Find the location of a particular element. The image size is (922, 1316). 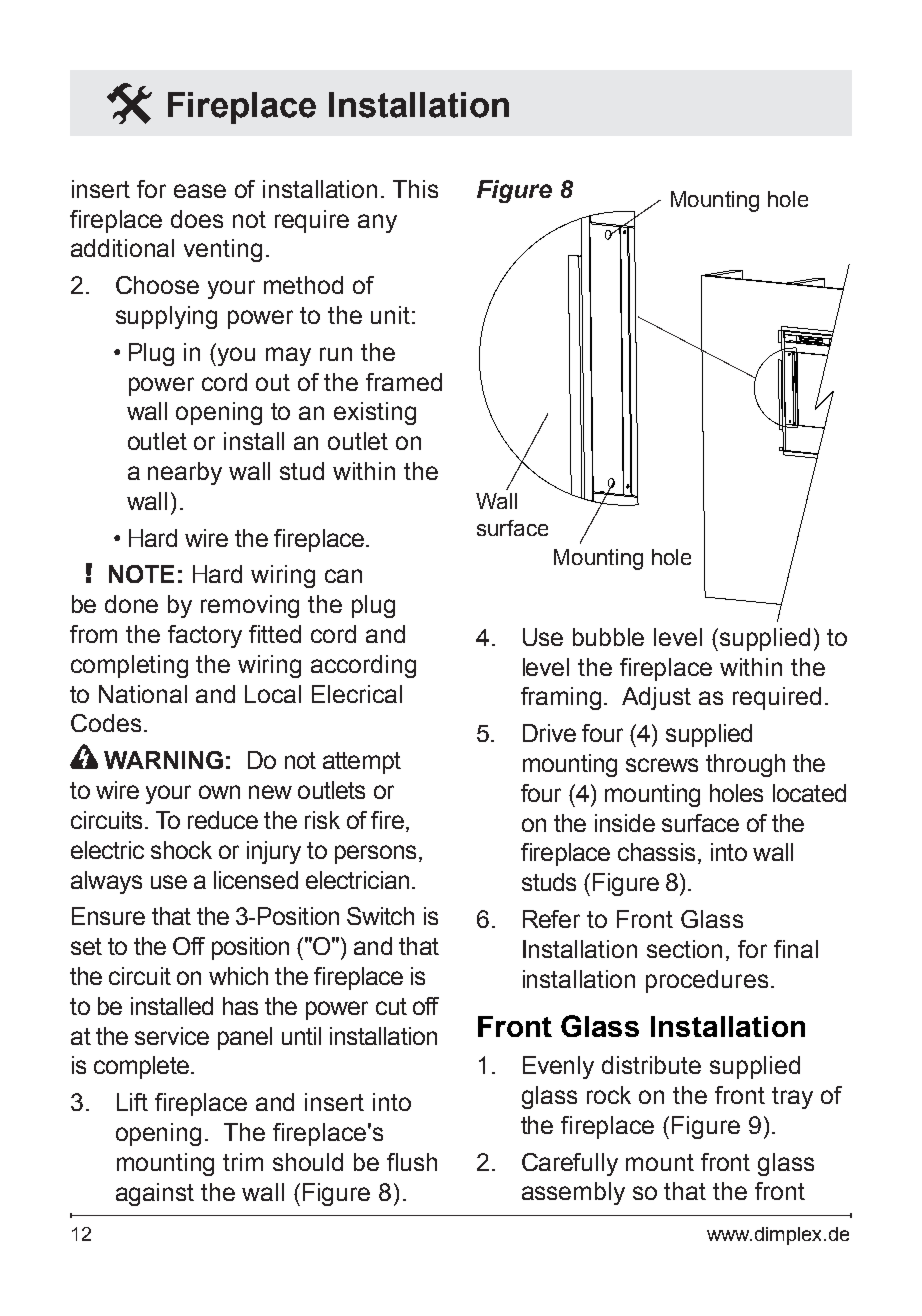

This is located at coordinates (415, 189).
